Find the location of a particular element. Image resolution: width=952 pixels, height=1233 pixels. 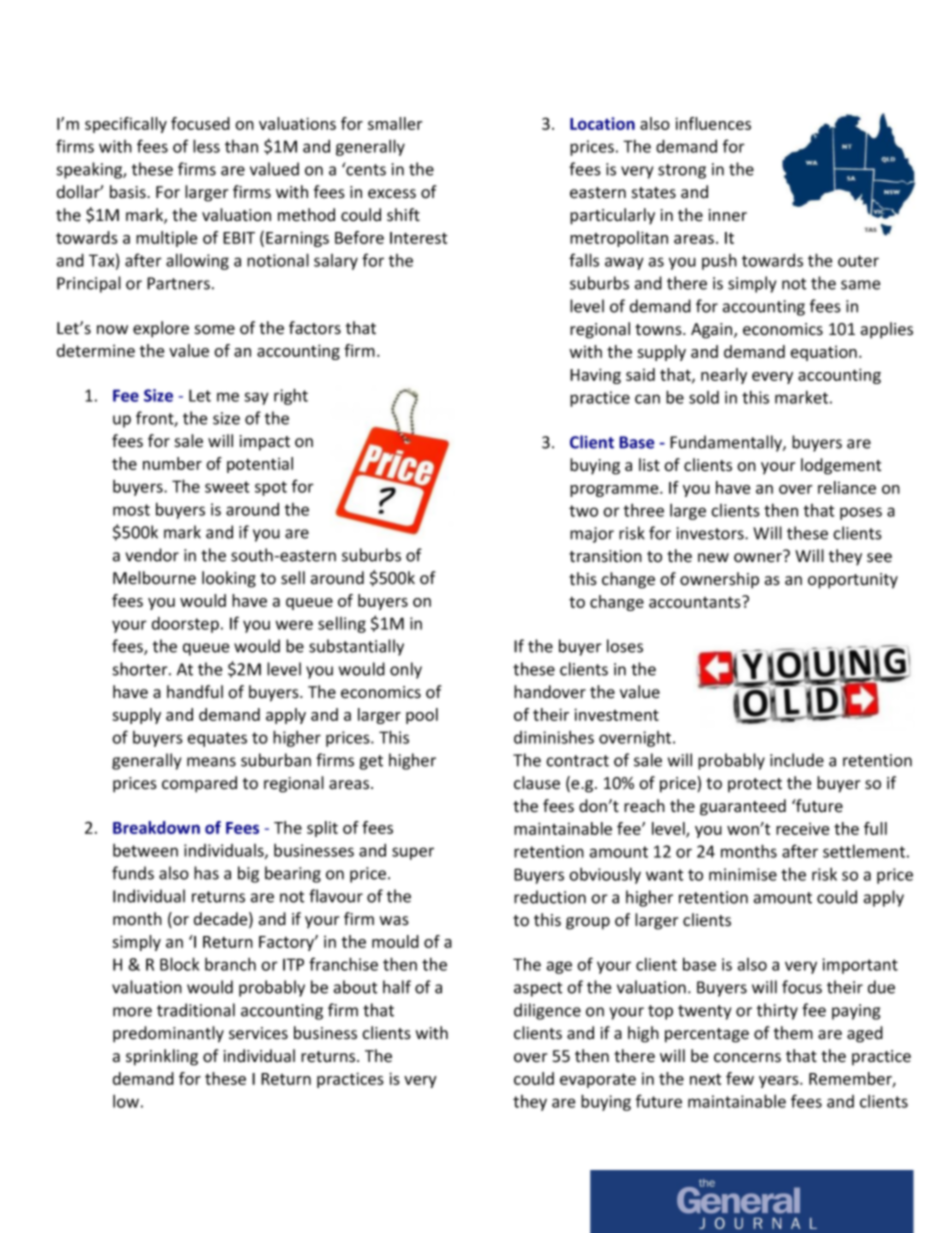

smaller is located at coordinates (395, 123).
